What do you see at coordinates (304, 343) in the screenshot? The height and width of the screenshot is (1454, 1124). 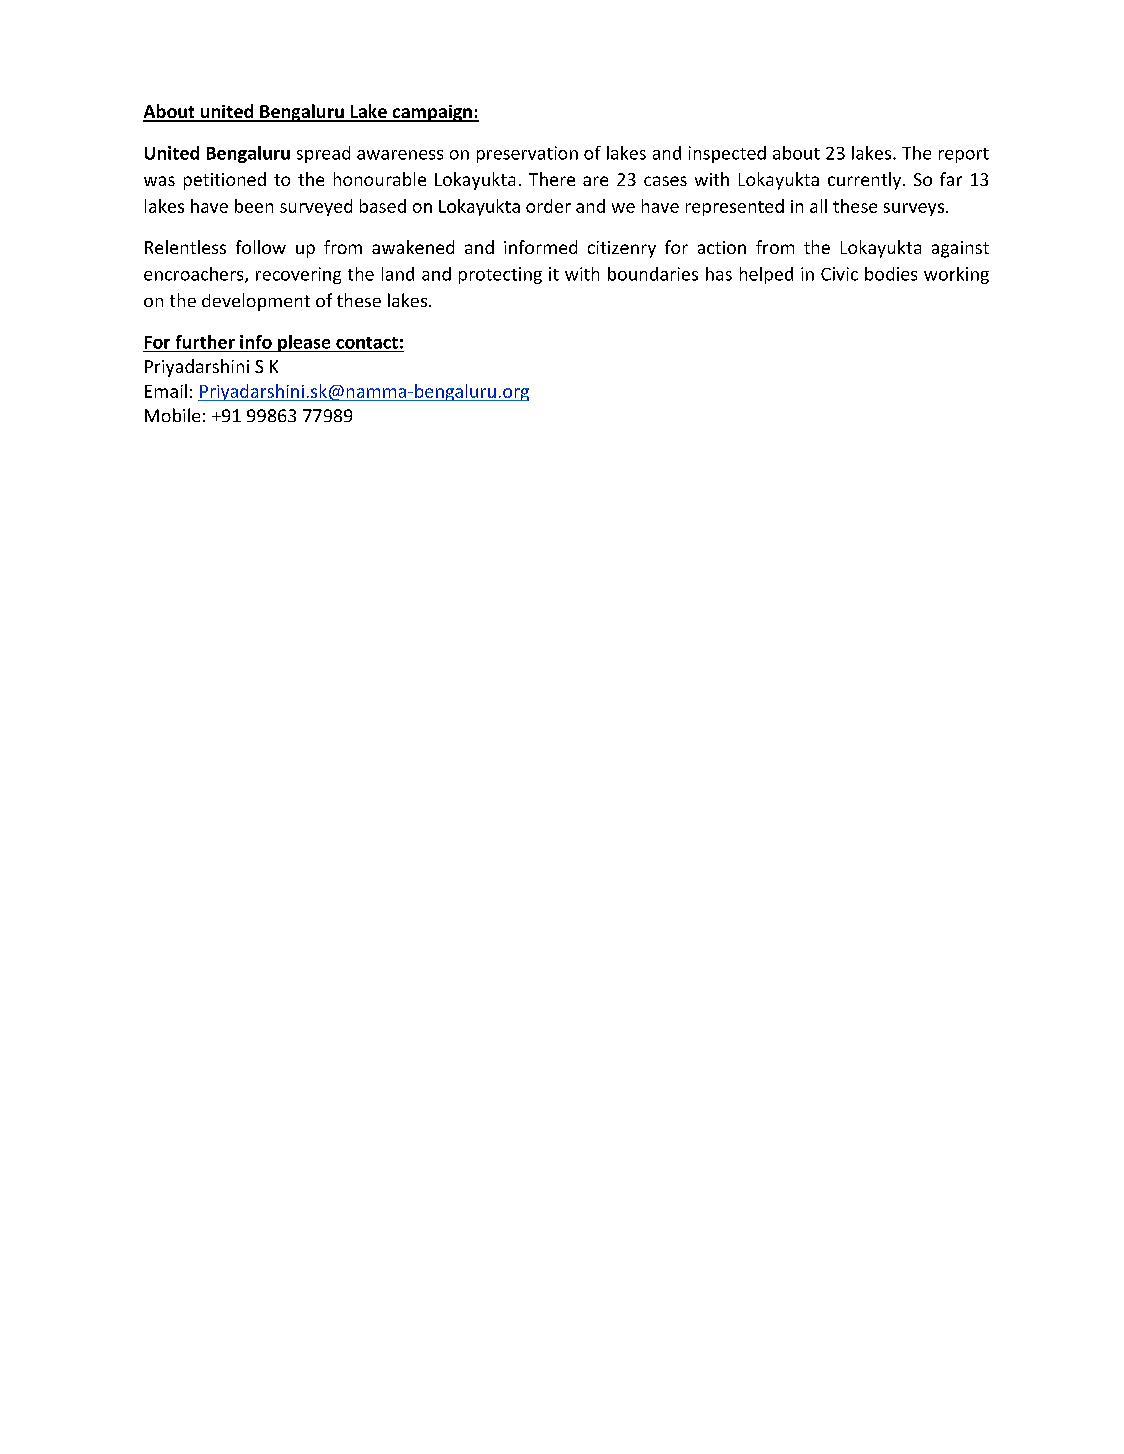 I see `please` at bounding box center [304, 343].
